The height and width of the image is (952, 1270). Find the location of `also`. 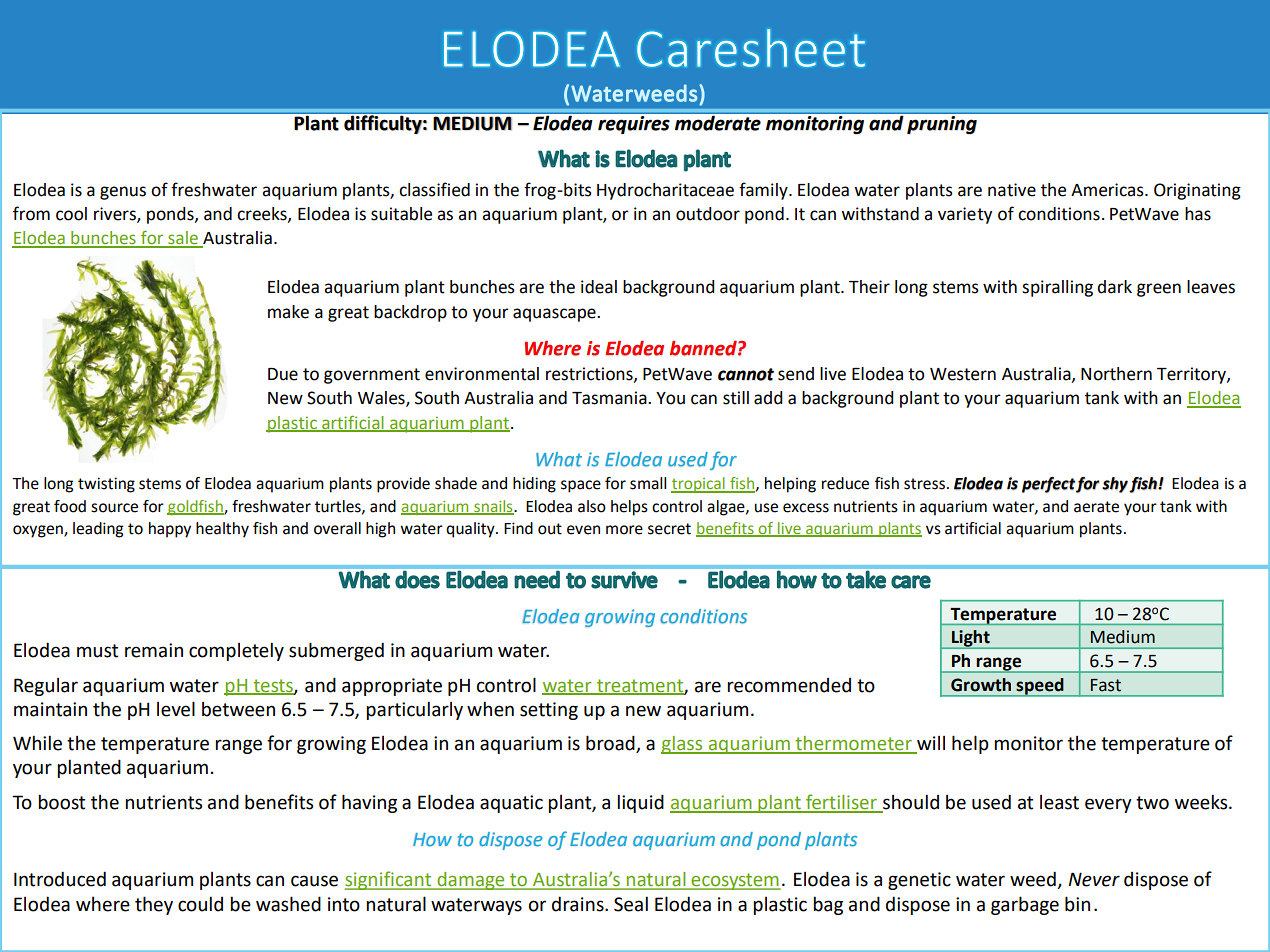

also is located at coordinates (592, 506).
